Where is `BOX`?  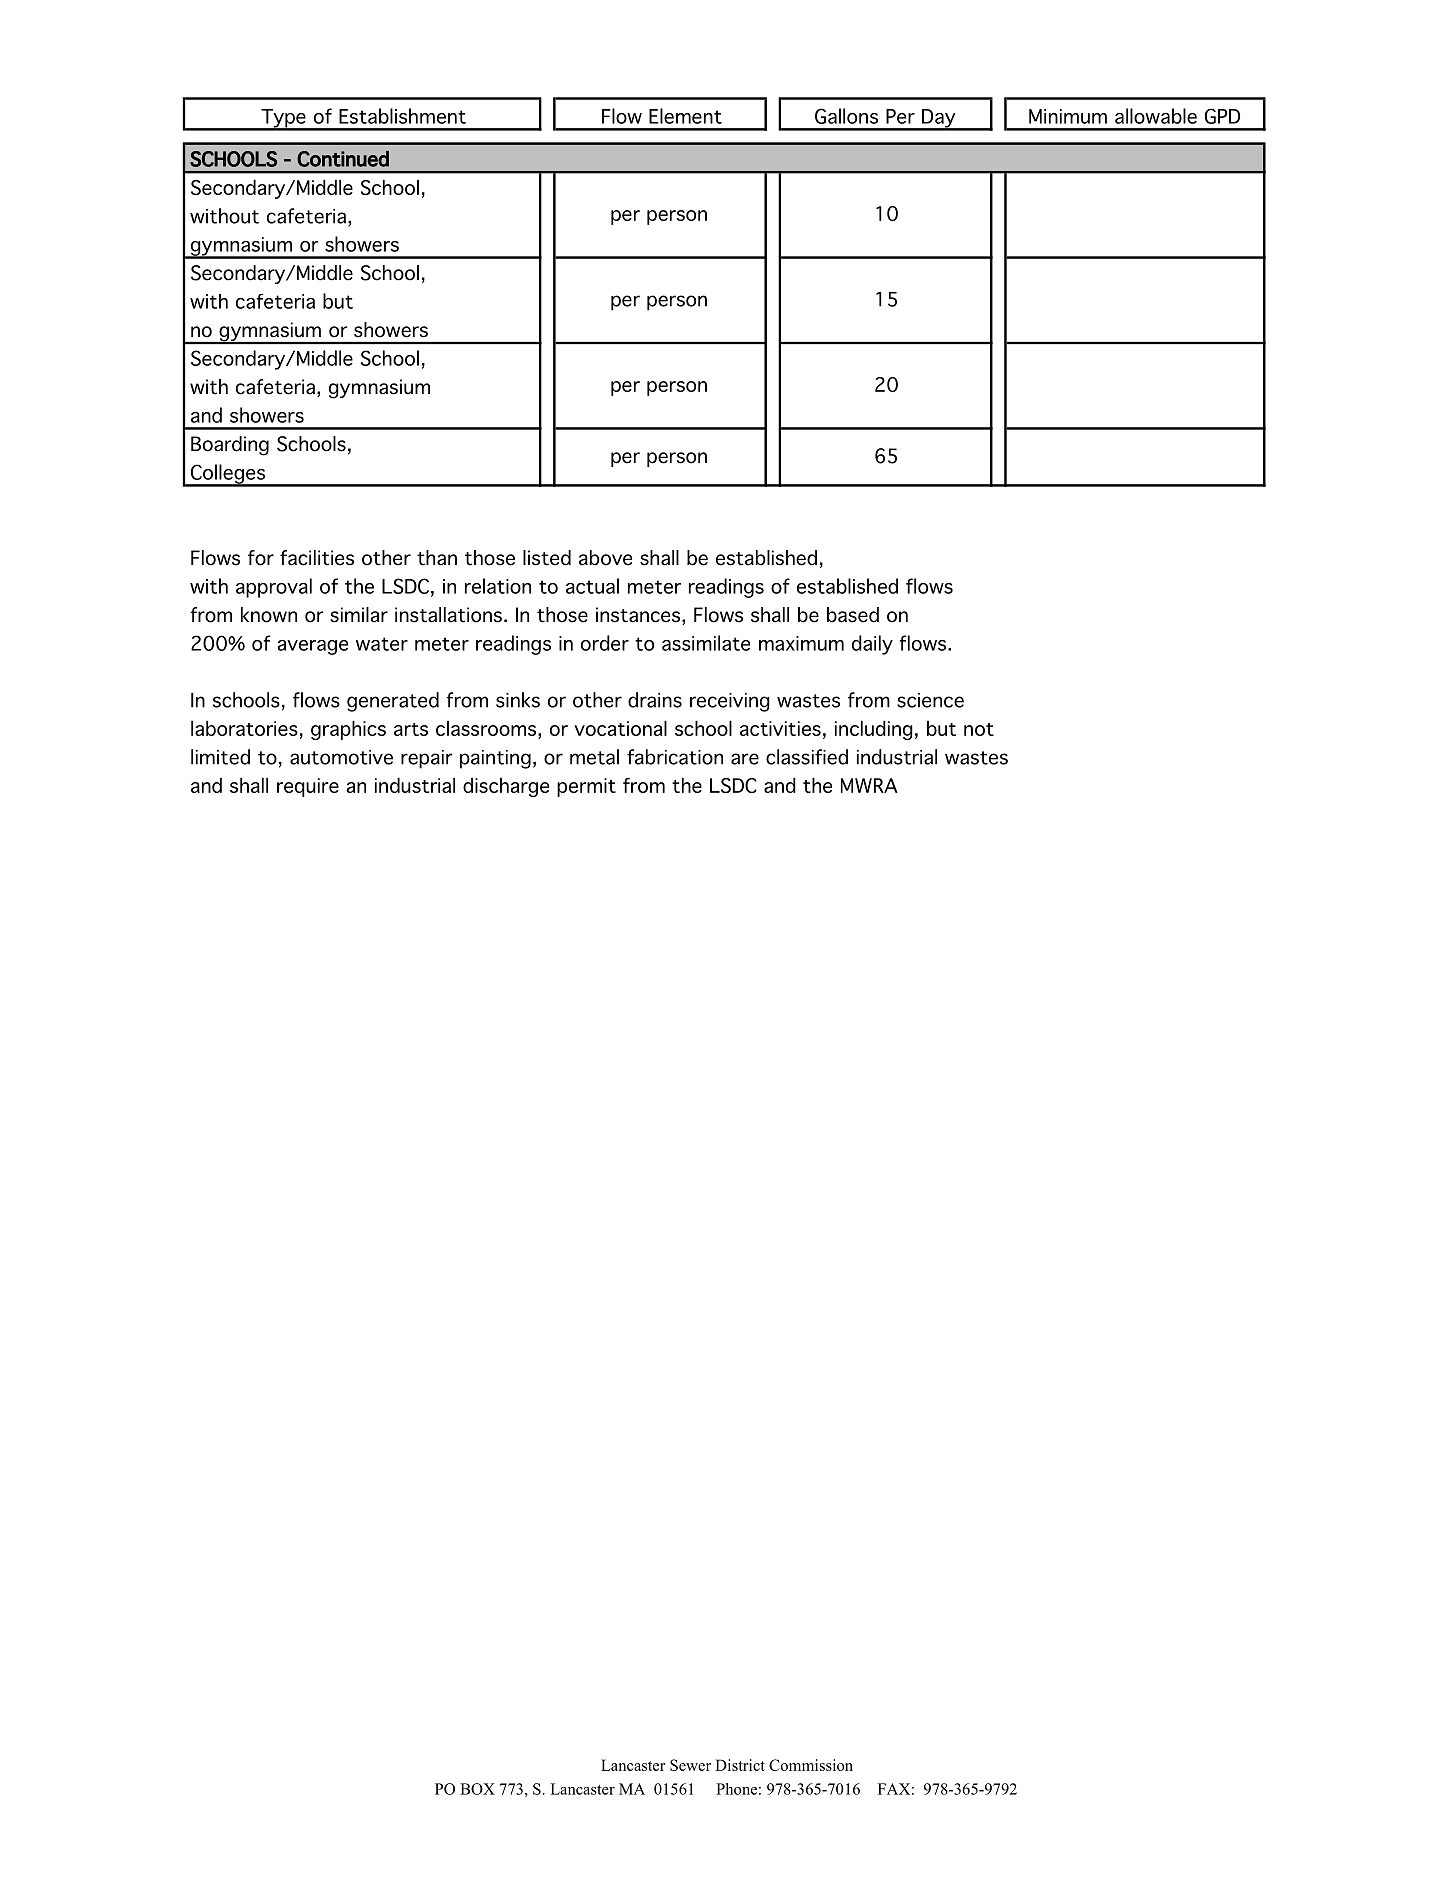
BOX is located at coordinates (477, 1789).
